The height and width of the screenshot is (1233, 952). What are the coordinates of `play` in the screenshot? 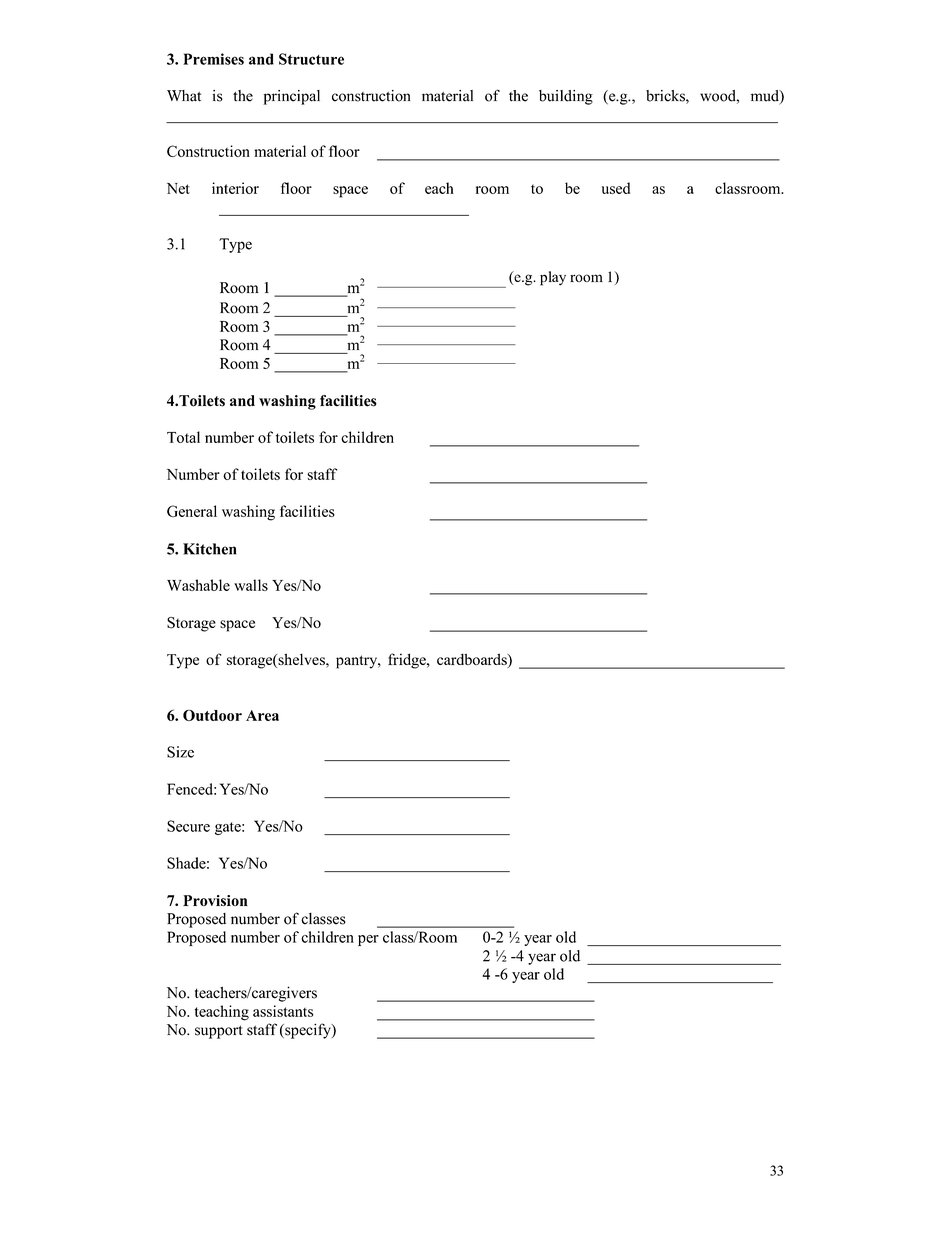 It's located at (553, 278).
